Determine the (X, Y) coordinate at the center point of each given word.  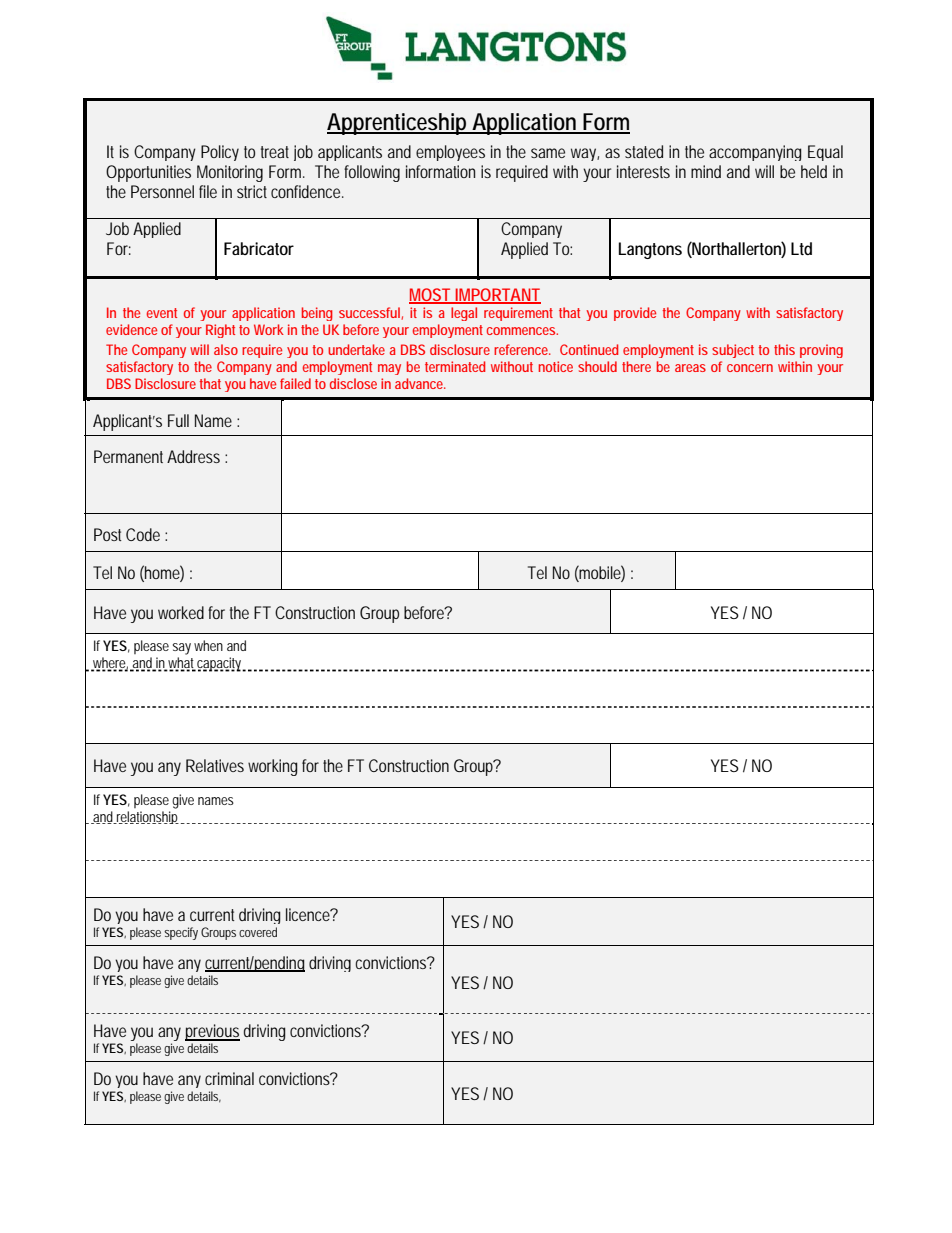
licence (309, 914)
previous (212, 1034)
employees (450, 153)
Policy (220, 153)
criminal (229, 1078)
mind (706, 171)
